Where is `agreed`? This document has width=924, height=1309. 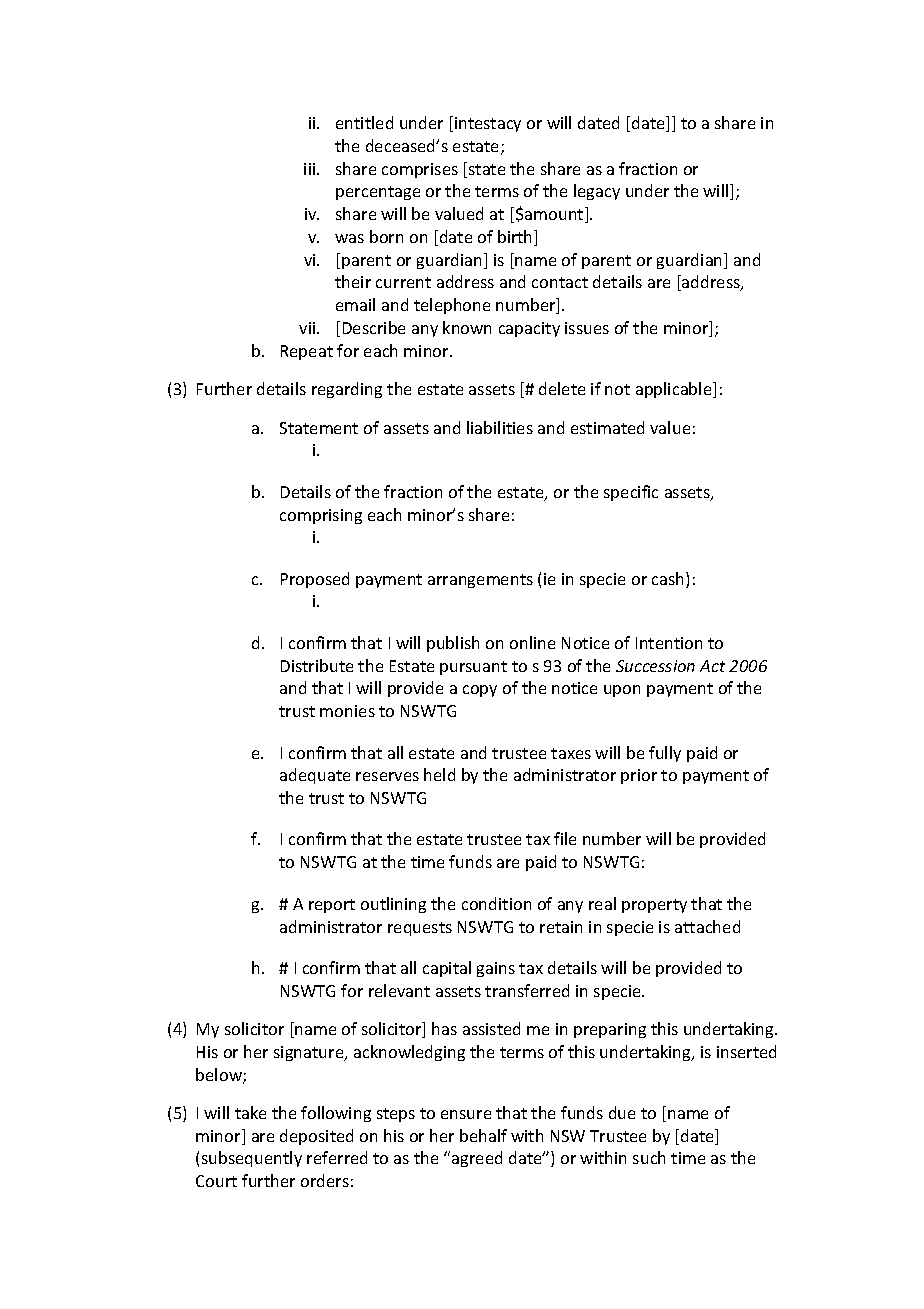
agreed is located at coordinates (477, 1159).
